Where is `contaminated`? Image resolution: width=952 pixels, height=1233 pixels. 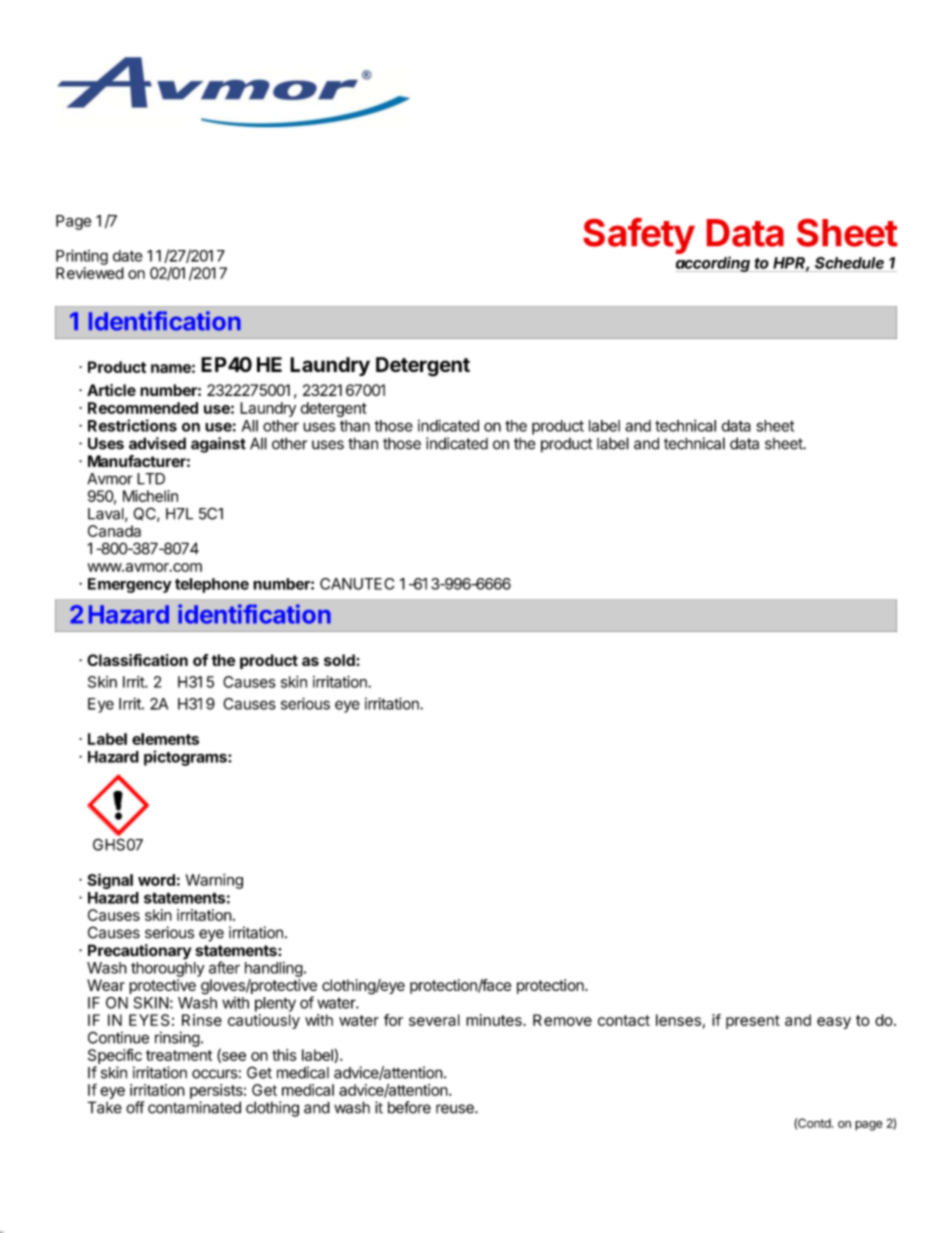
contaminated is located at coordinates (194, 1107).
